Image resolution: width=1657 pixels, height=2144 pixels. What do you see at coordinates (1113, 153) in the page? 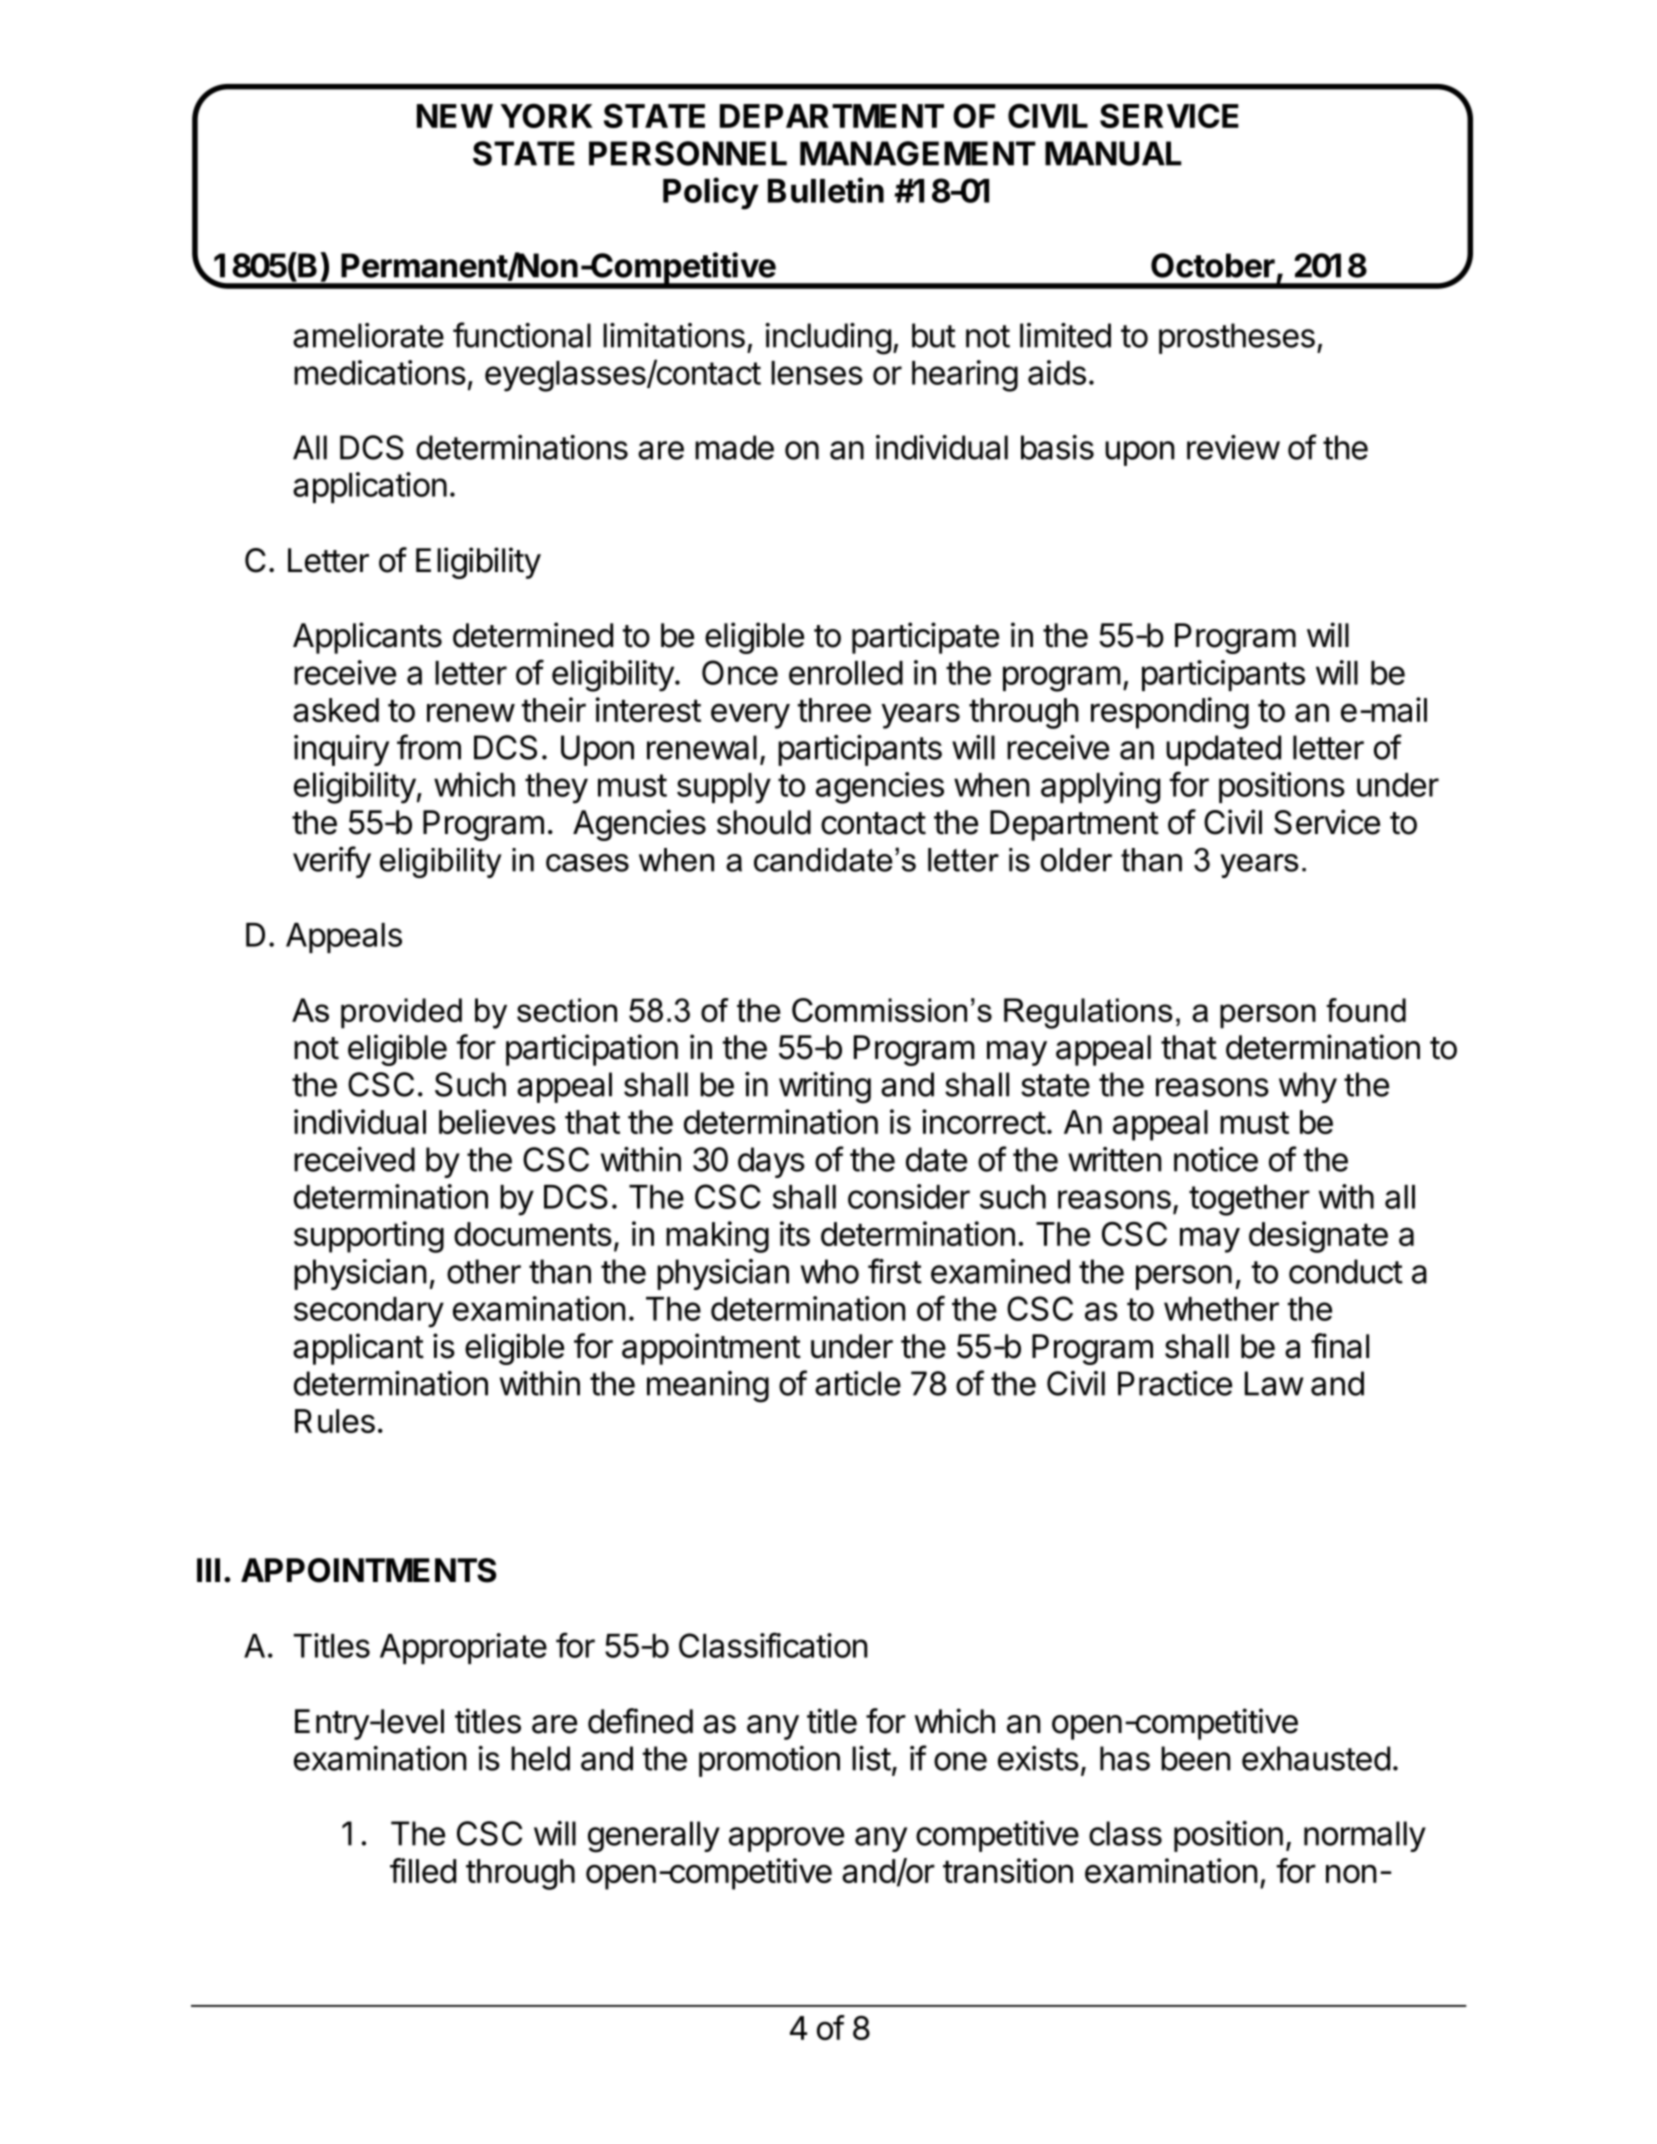
I see `MANUAL` at bounding box center [1113, 153].
